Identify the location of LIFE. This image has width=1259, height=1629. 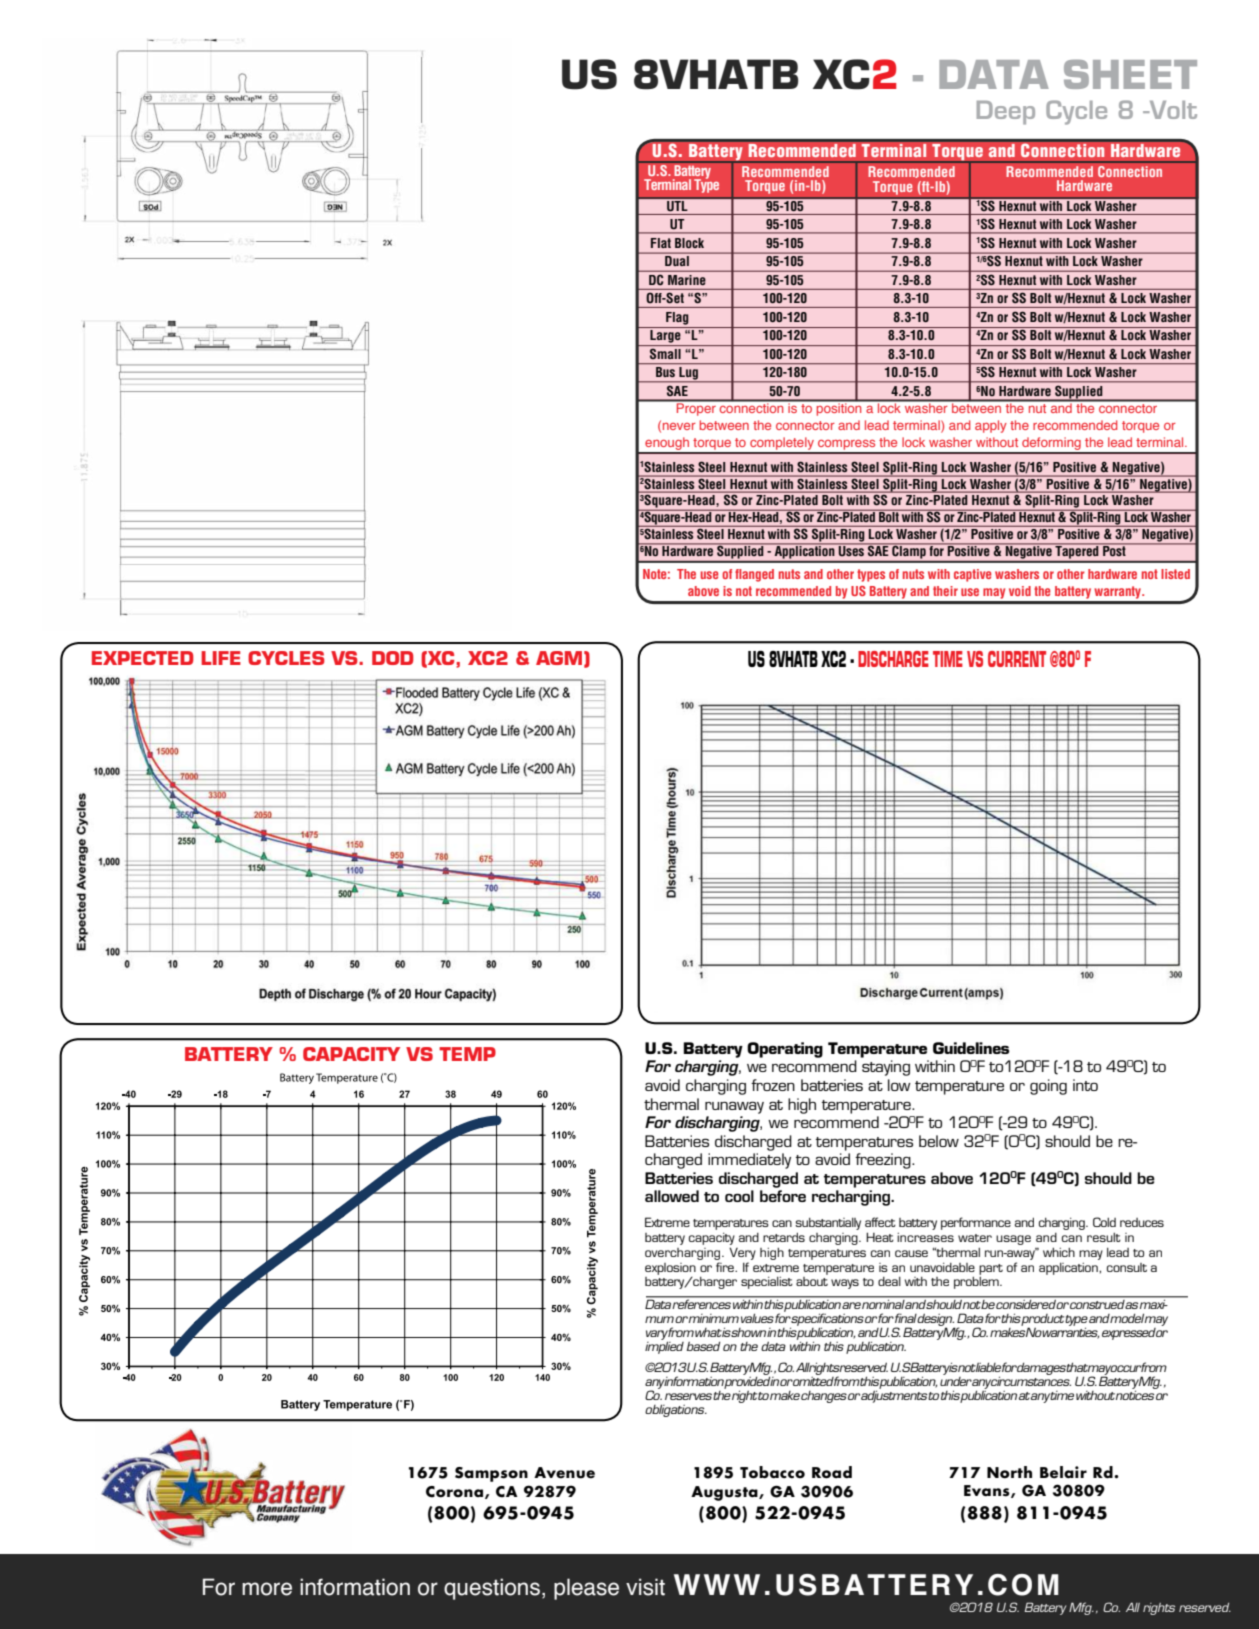
(221, 658).
